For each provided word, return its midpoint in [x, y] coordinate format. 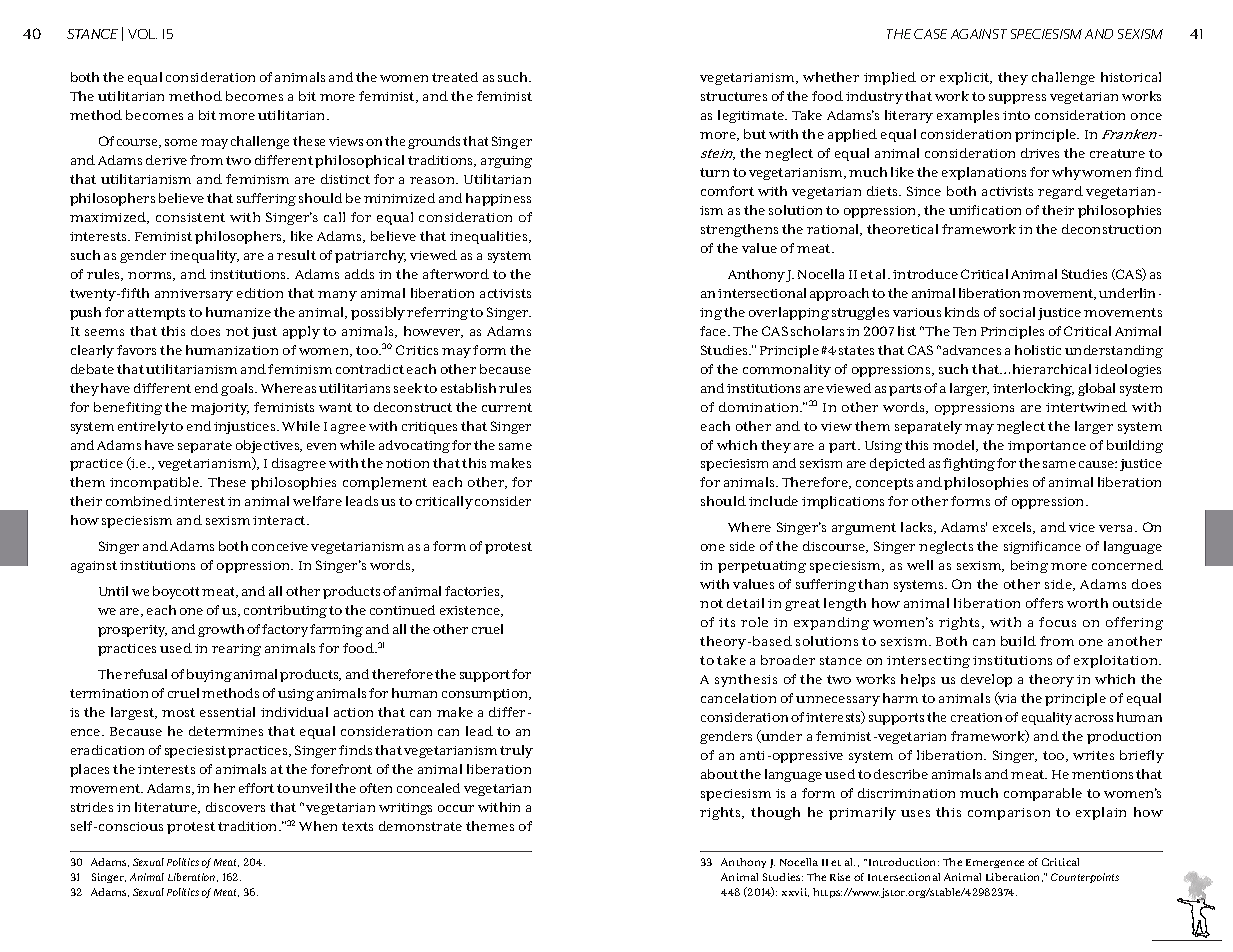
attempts [156, 314]
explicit [966, 78]
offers [1044, 603]
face [714, 331]
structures [734, 96]
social [1017, 312]
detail [745, 603]
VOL [142, 34]
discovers [235, 807]
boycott [176, 592]
